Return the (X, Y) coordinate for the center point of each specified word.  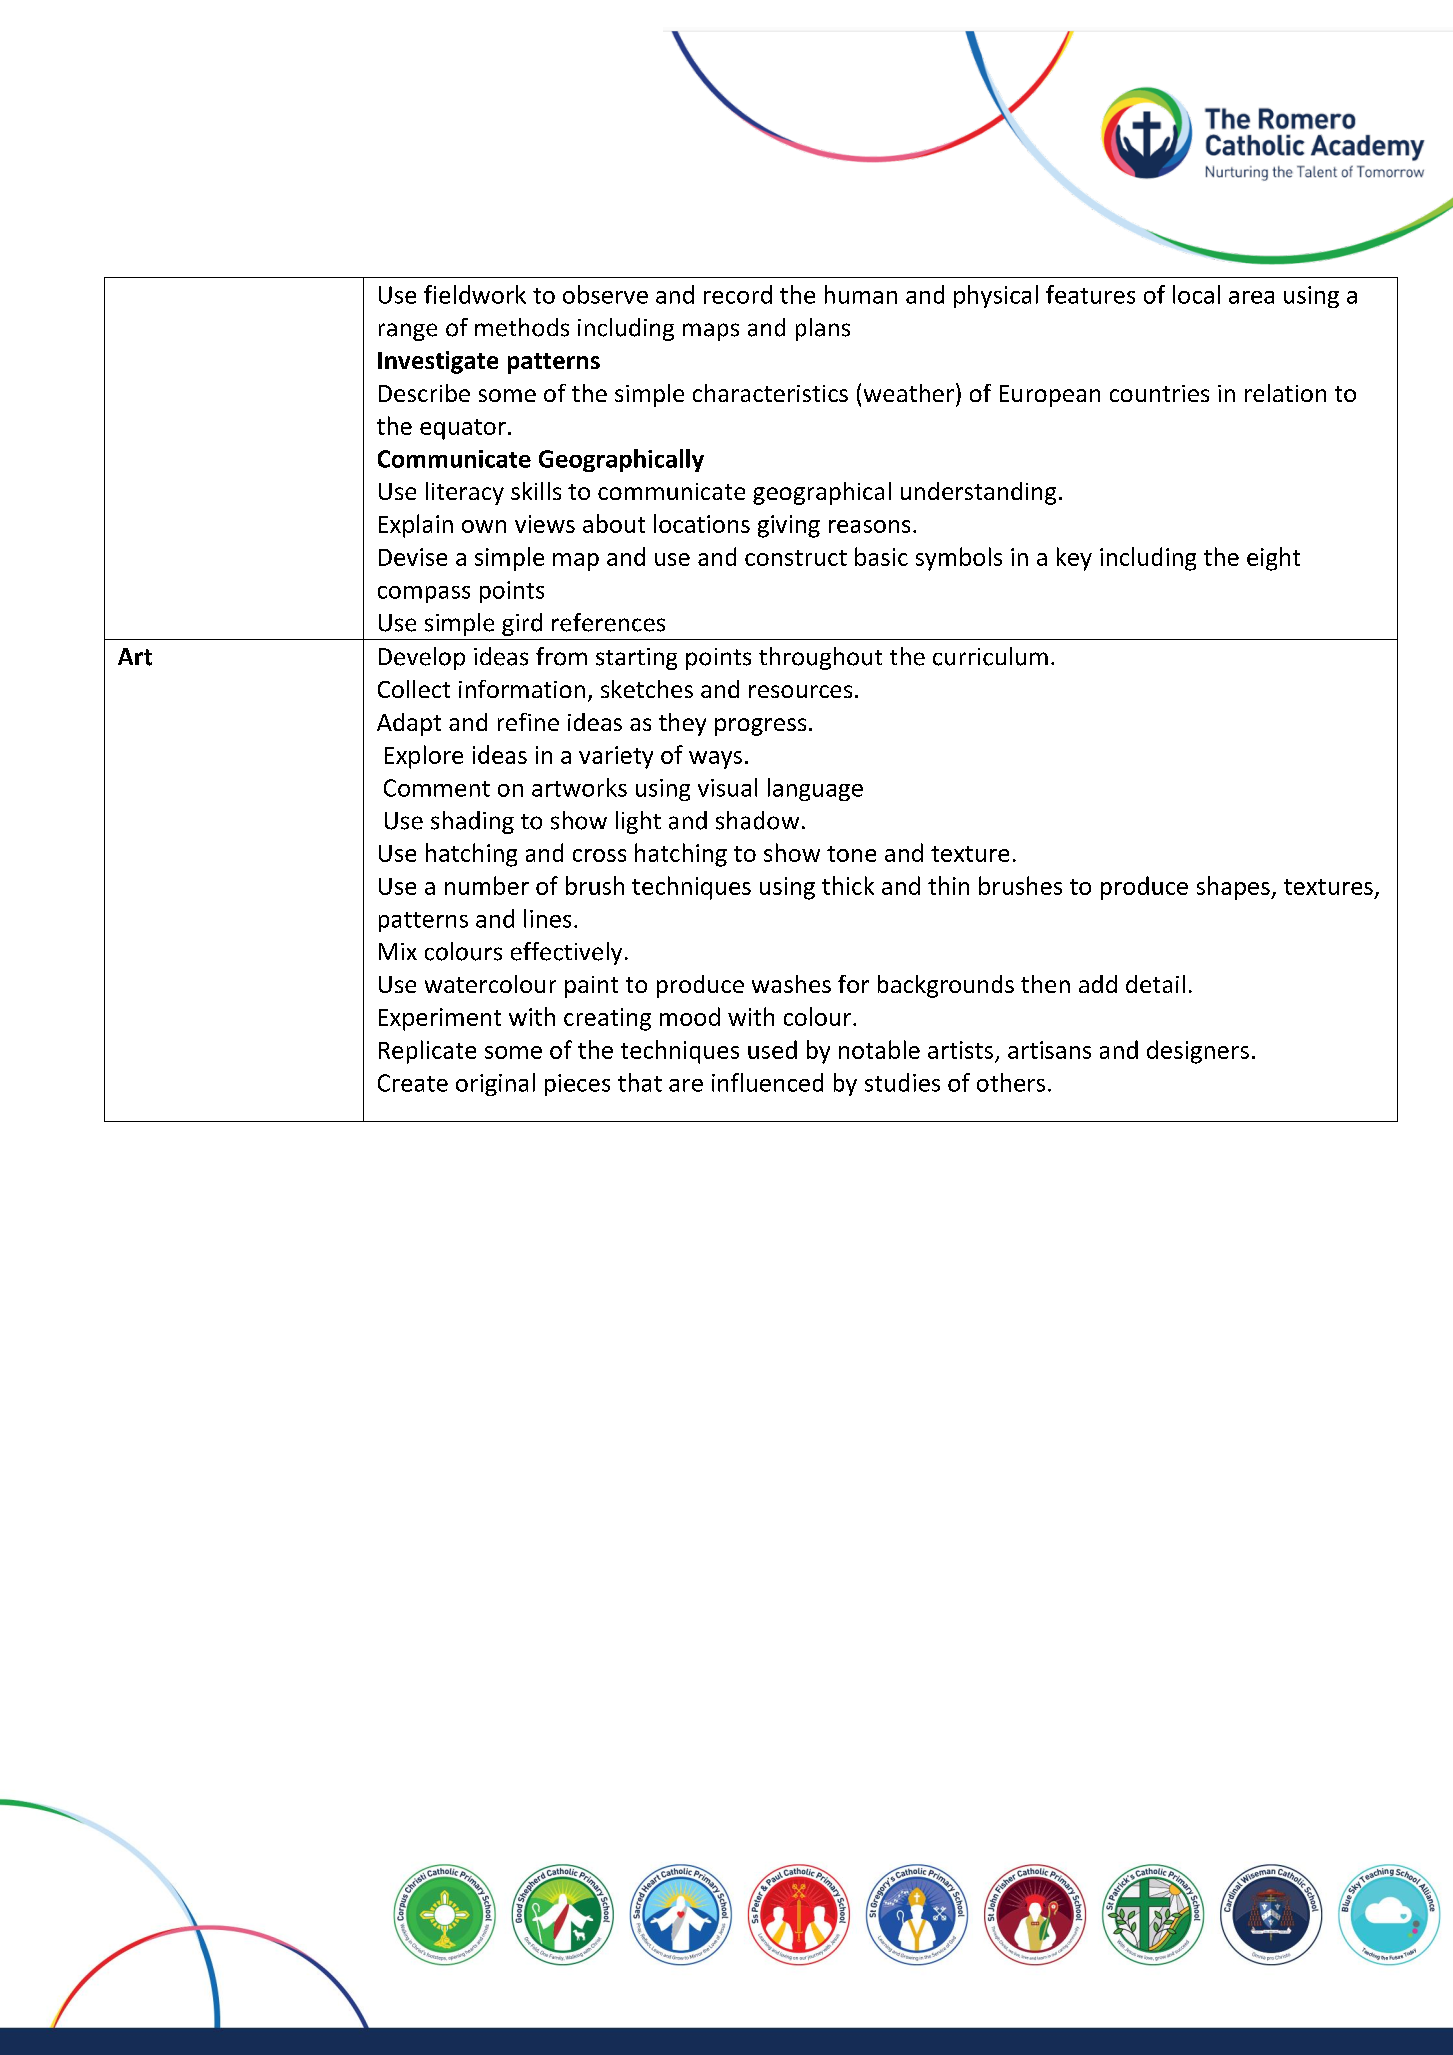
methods (522, 327)
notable (879, 1049)
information (522, 689)
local (1196, 294)
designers (1198, 1052)
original (495, 1084)
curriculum (990, 656)
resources (800, 691)
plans (823, 329)
